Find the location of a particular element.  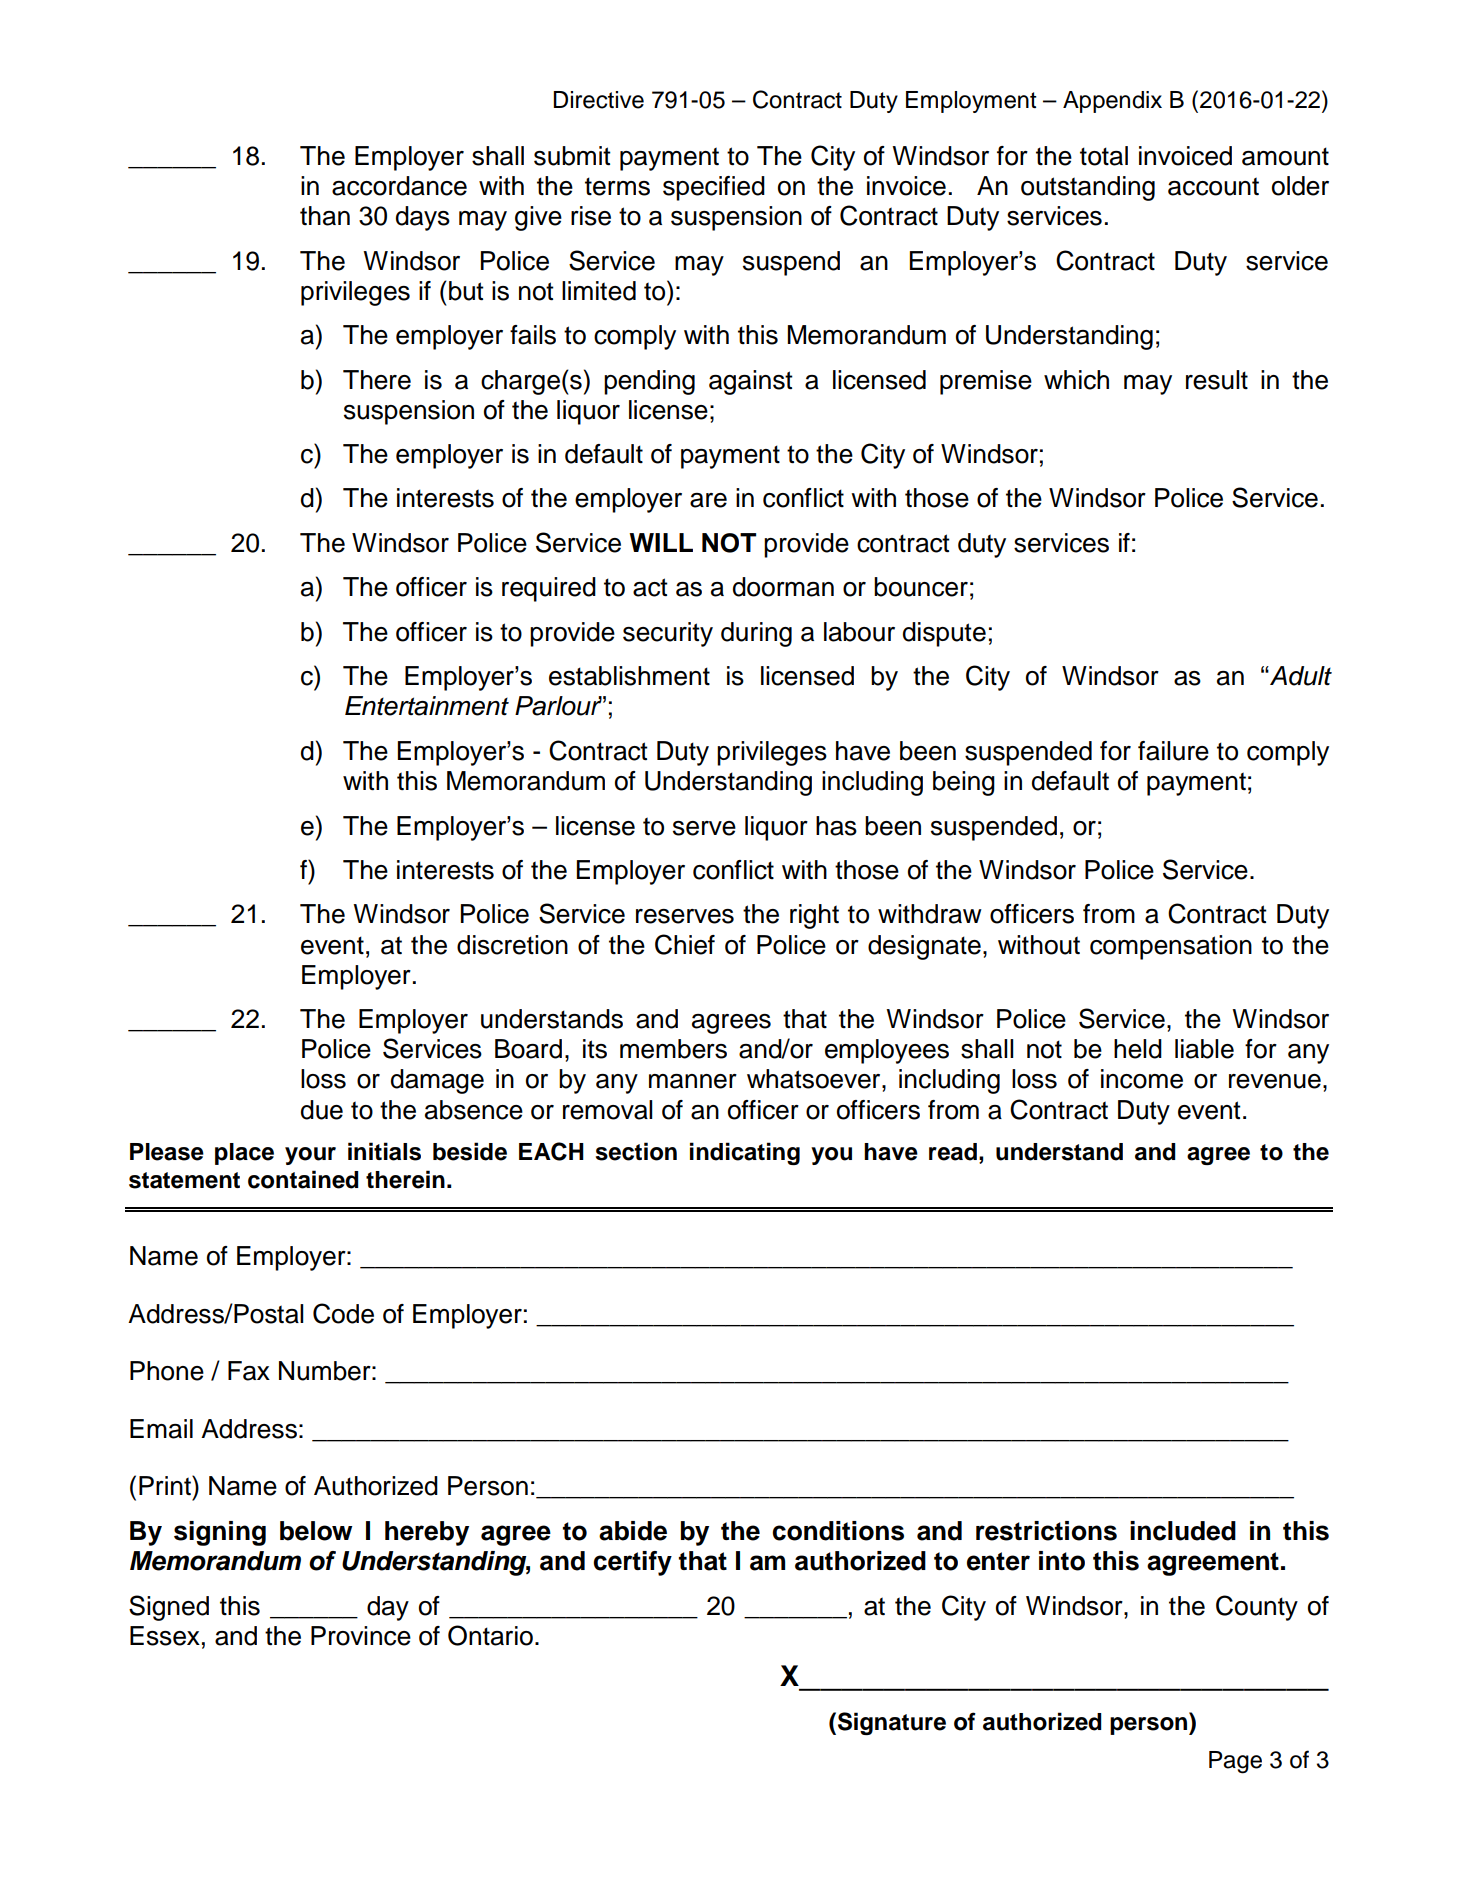

failure is located at coordinates (1173, 751).
